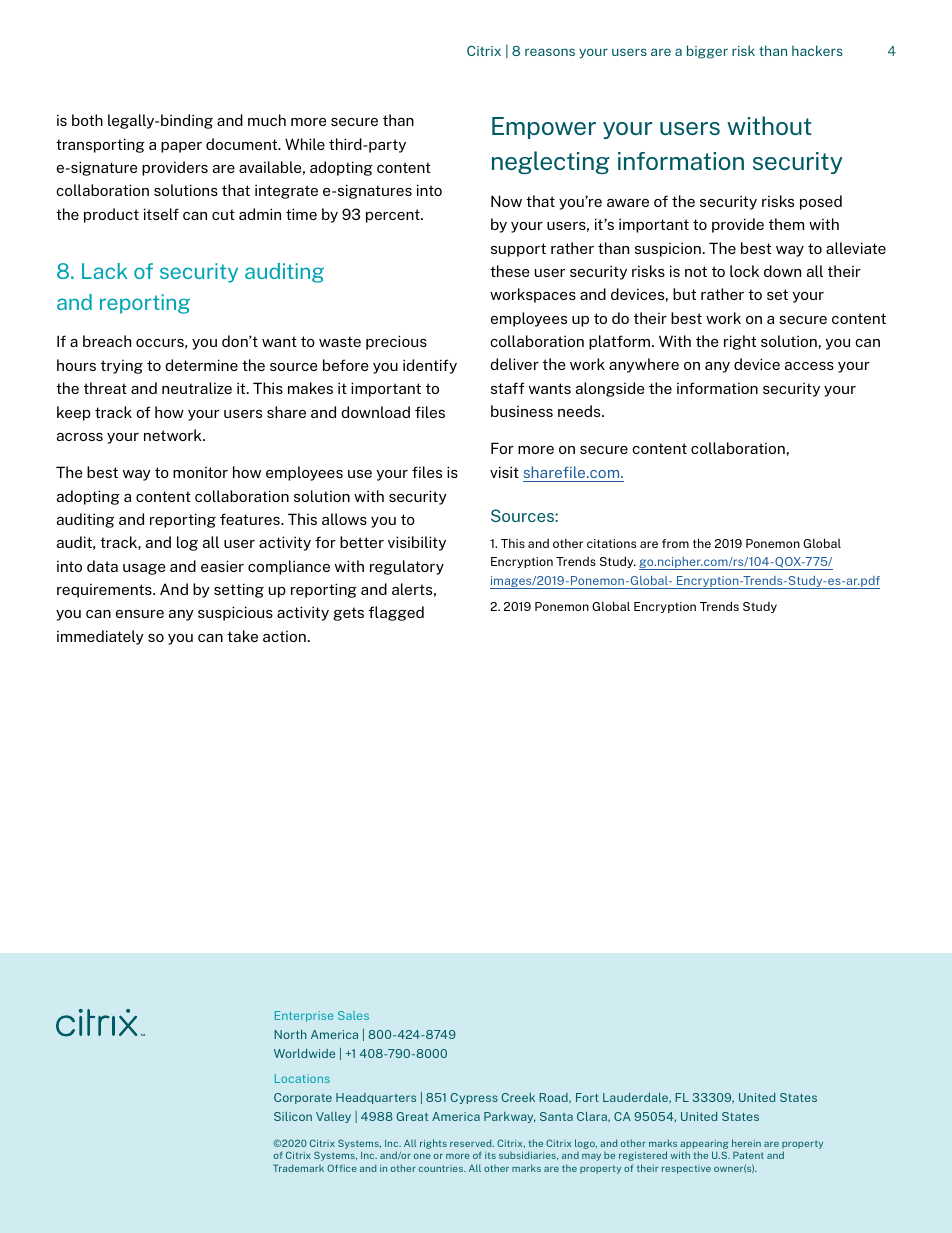 Image resolution: width=952 pixels, height=1233 pixels. What do you see at coordinates (200, 472) in the page?
I see `monitor` at bounding box center [200, 472].
